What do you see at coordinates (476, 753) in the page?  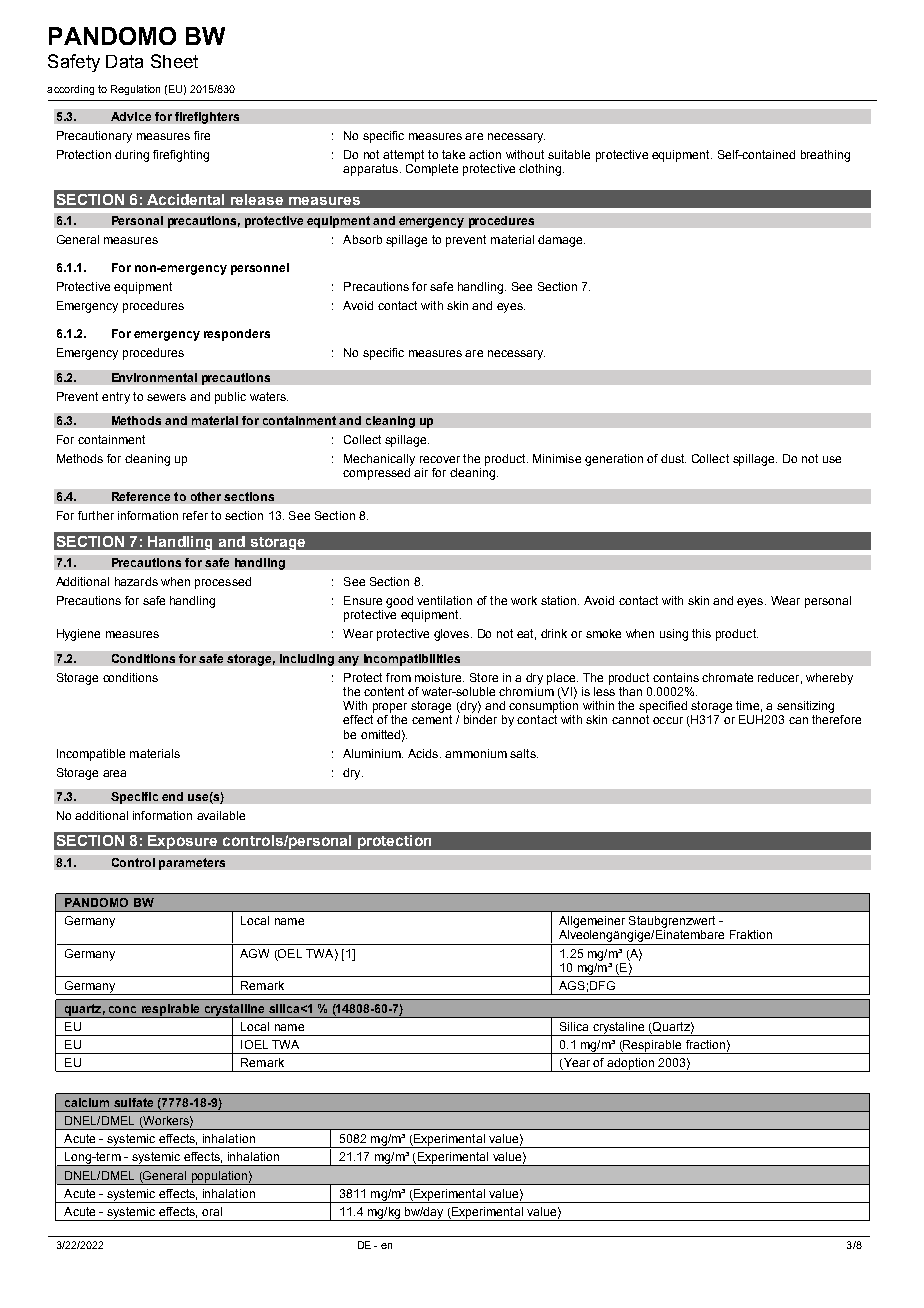 I see `ammonium` at bounding box center [476, 753].
